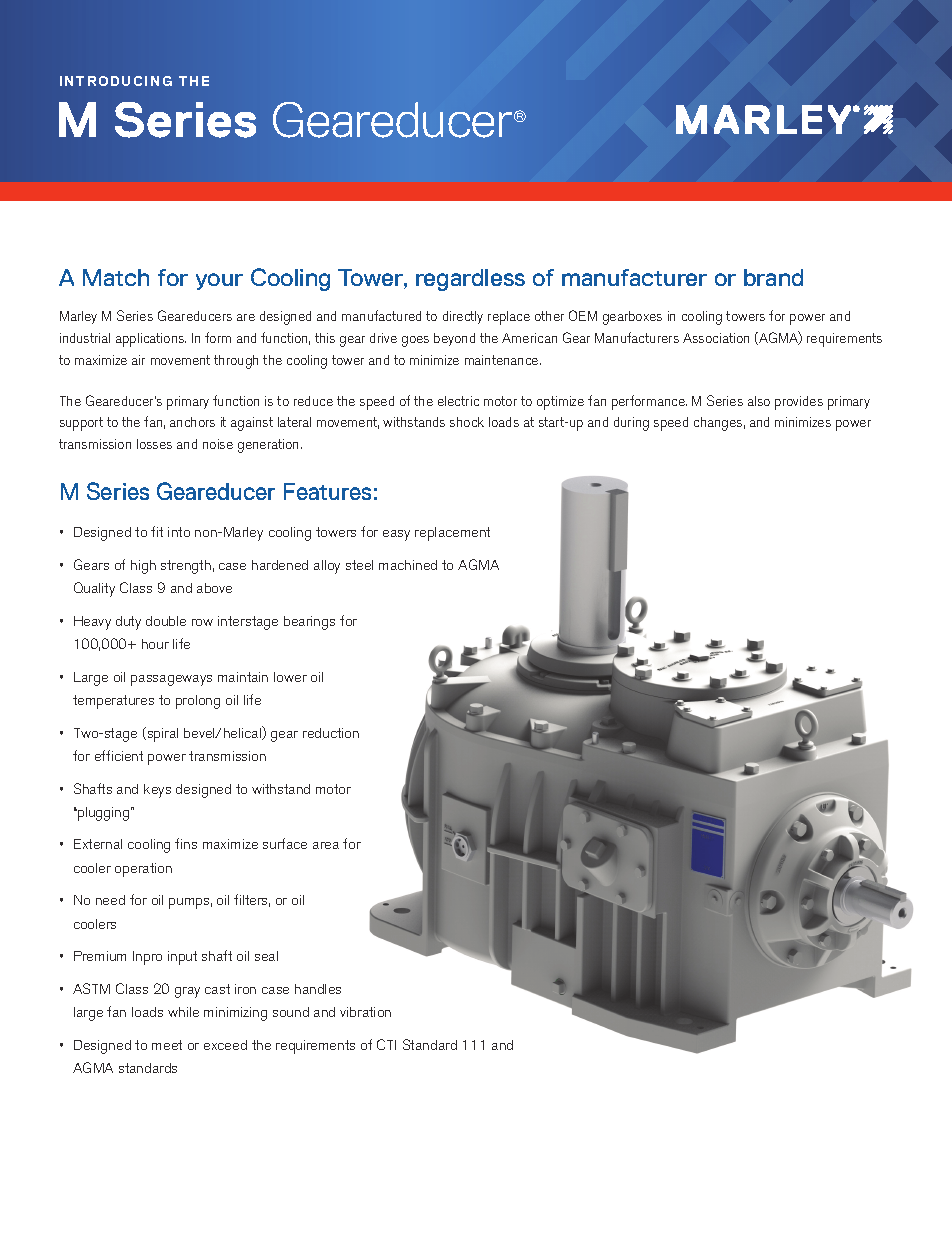  What do you see at coordinates (365, 1012) in the screenshot?
I see `vibration` at bounding box center [365, 1012].
